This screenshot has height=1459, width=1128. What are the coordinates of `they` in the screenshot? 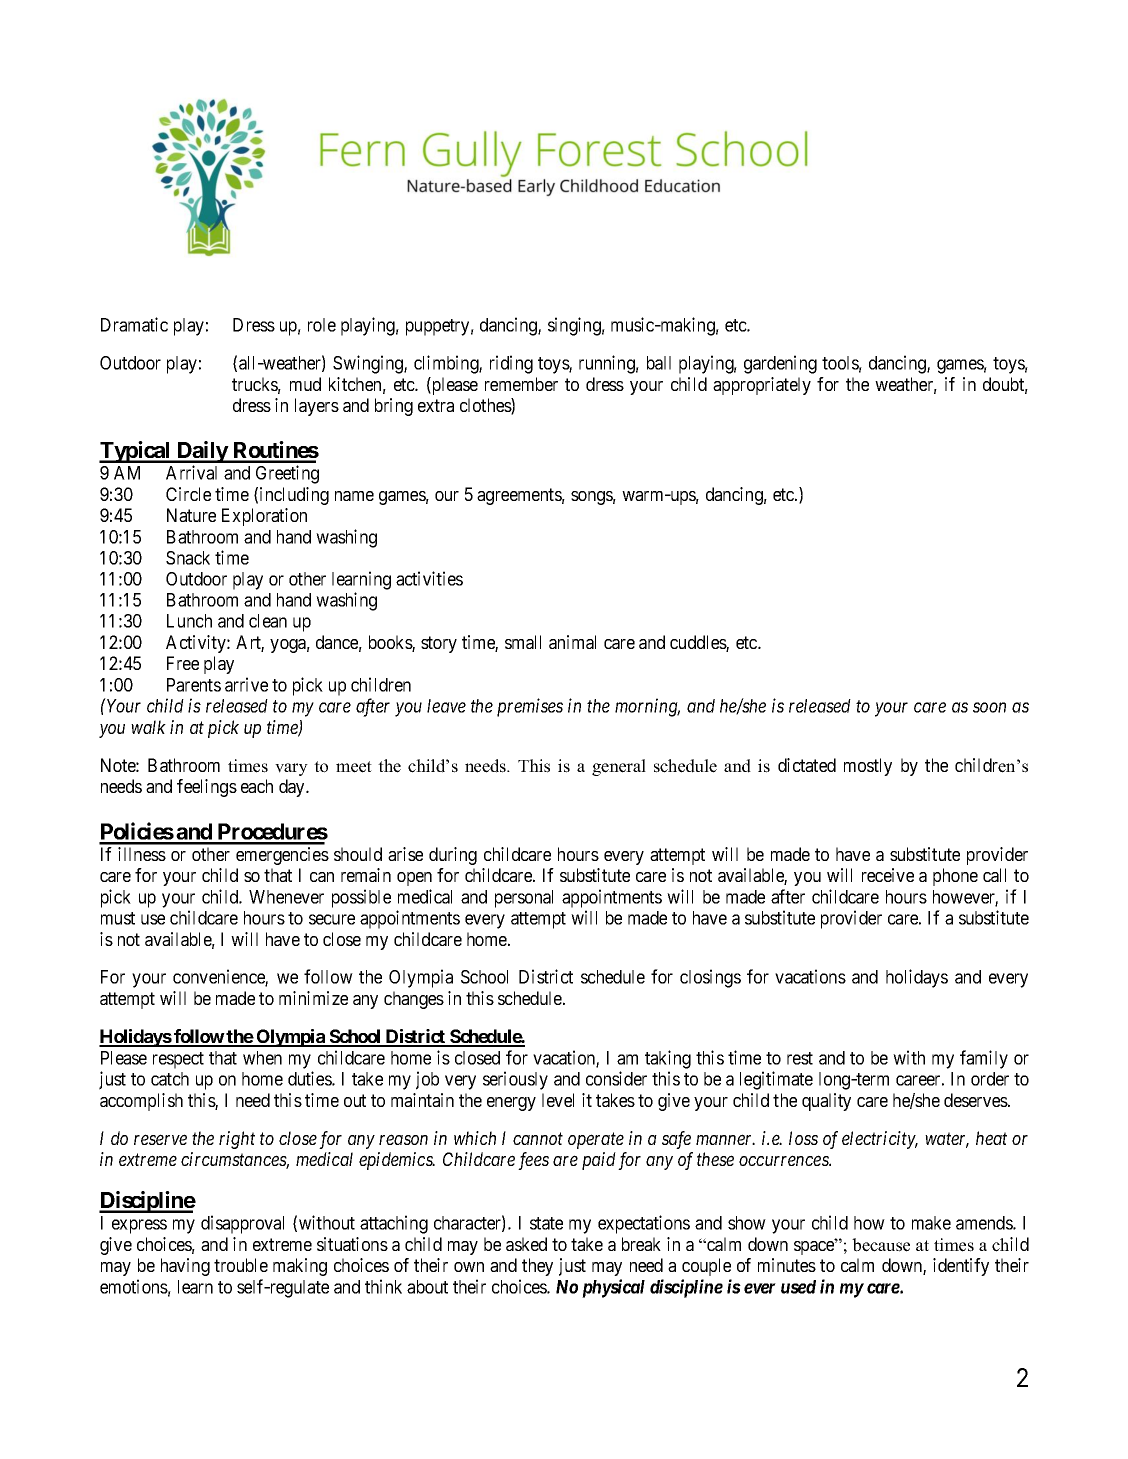 It's located at (537, 1267).
